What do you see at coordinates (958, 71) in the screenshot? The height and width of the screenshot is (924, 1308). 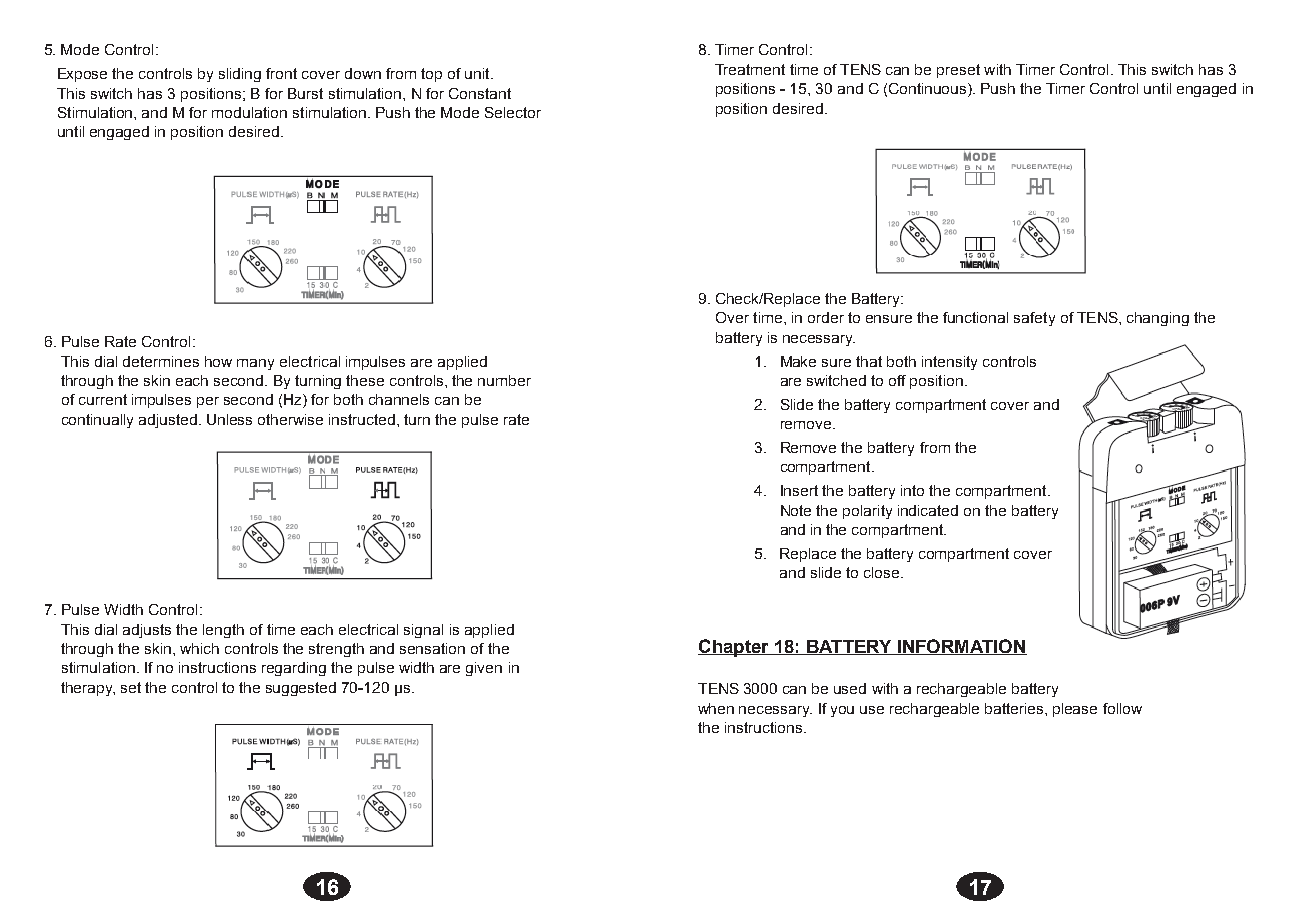 I see `preset` at bounding box center [958, 71].
